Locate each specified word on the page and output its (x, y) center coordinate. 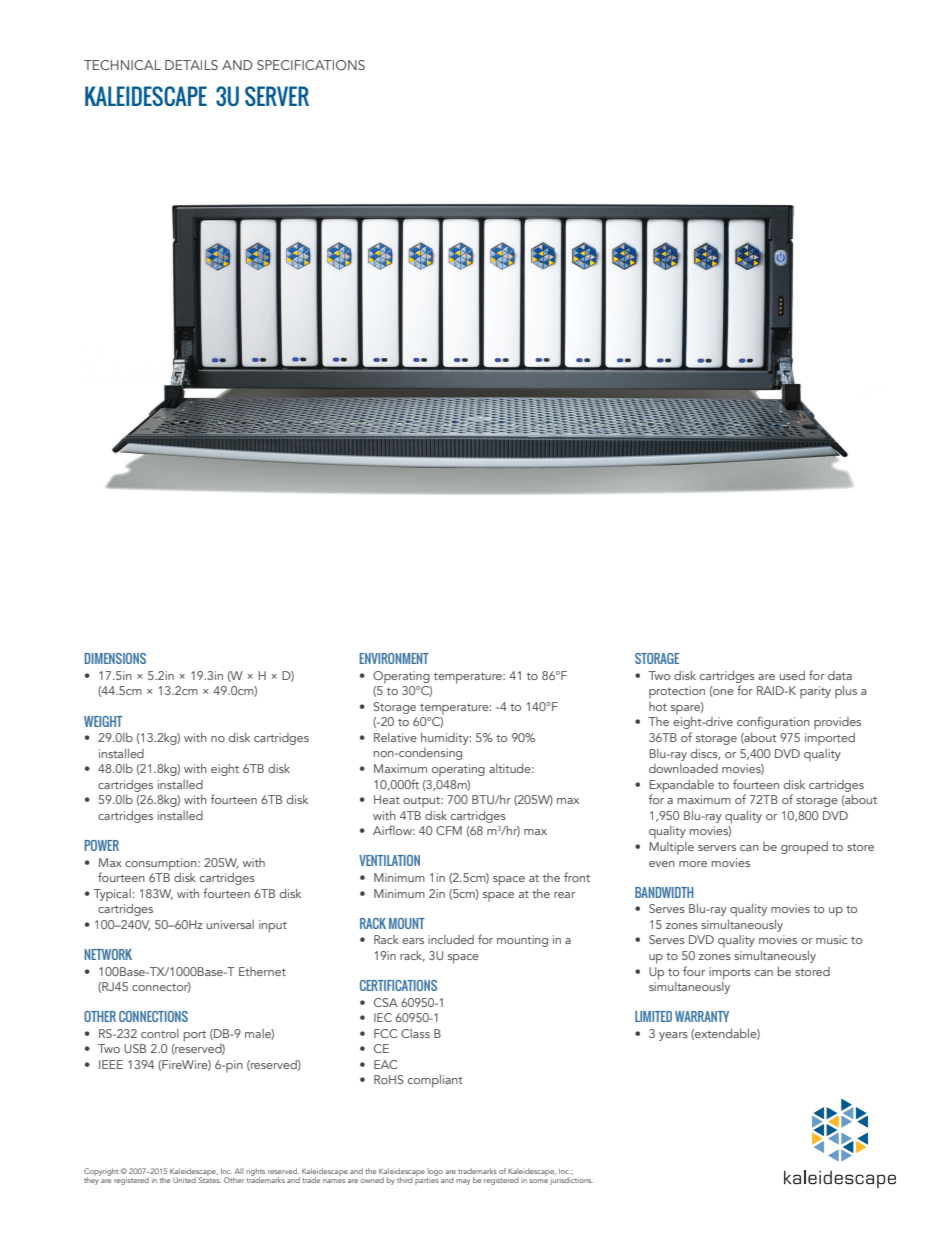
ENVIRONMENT (394, 658)
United (184, 1180)
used (792, 675)
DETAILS (191, 65)
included (451, 939)
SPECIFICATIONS (311, 65)
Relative (395, 737)
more (693, 864)
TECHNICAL (122, 65)
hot (658, 706)
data (840, 675)
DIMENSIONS (115, 658)
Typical (113, 895)
